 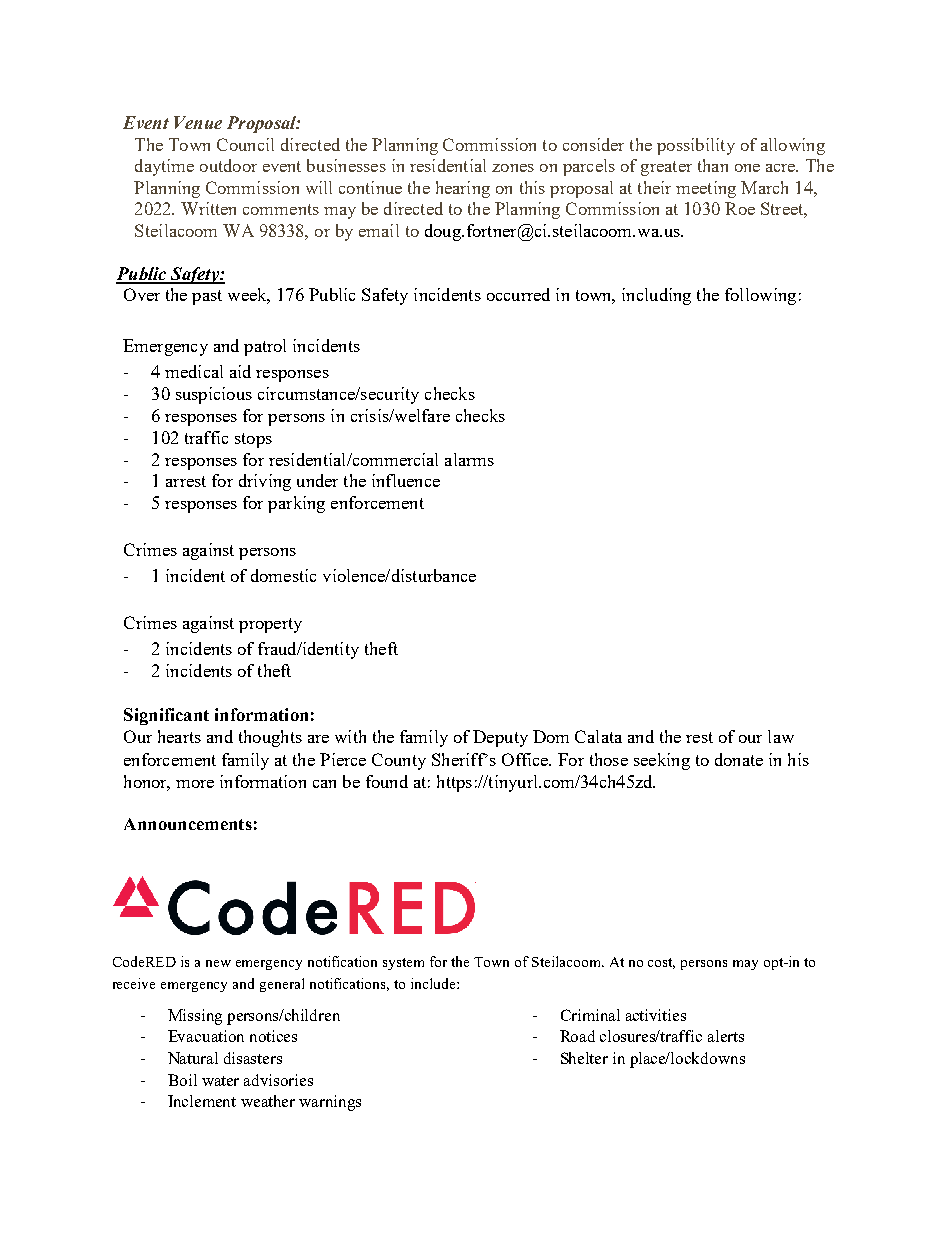 What do you see at coordinates (463, 189) in the image?
I see `hearing` at bounding box center [463, 189].
